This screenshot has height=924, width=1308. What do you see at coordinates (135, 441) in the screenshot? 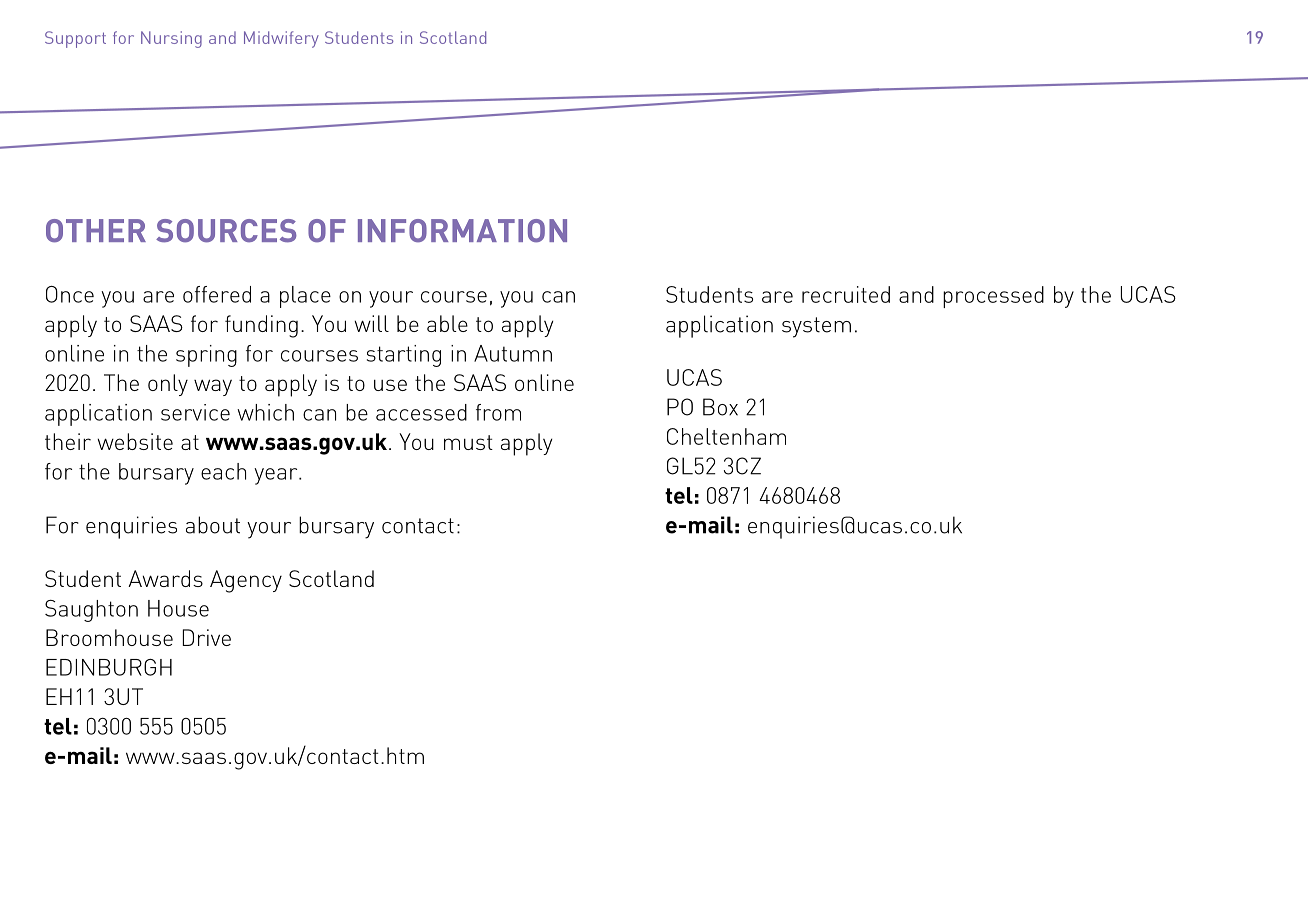
I see `website` at bounding box center [135, 441].
